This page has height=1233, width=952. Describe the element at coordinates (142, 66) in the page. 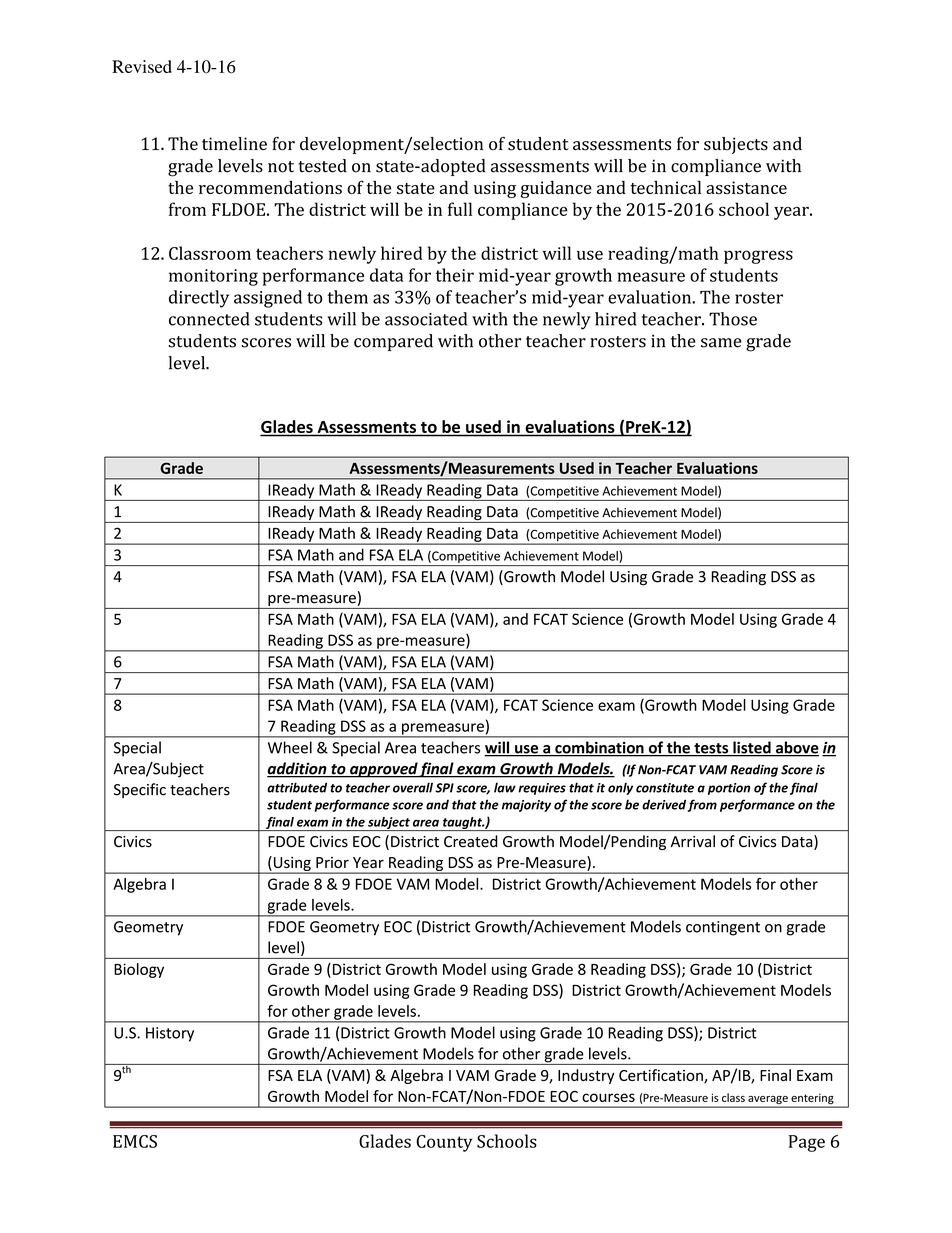

I see `Revised` at that location.
